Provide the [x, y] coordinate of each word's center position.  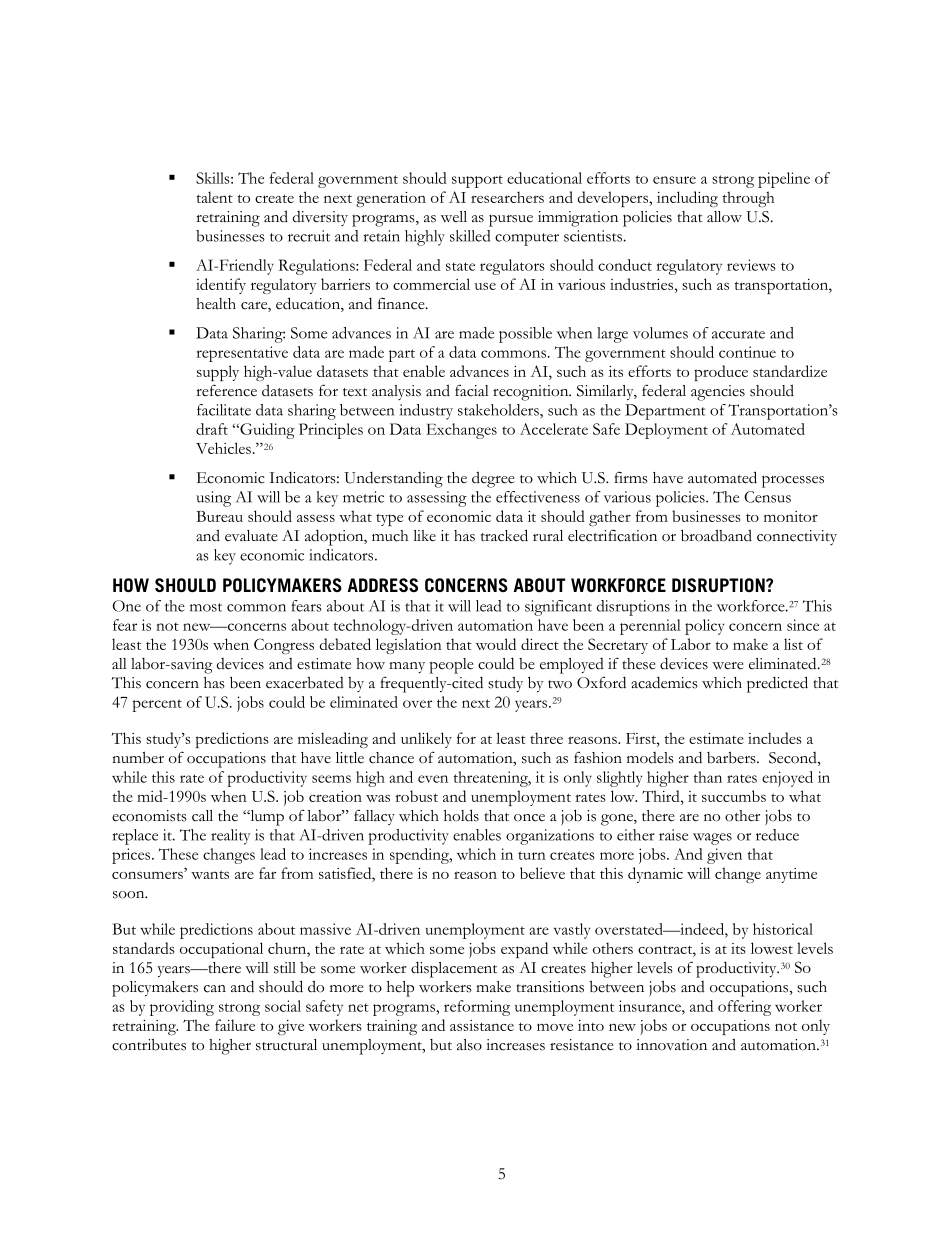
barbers [732, 757]
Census [767, 497]
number [138, 757]
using [213, 499]
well [454, 216]
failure [235, 1025]
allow [724, 217]
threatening [491, 779]
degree [493, 479]
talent [214, 197]
